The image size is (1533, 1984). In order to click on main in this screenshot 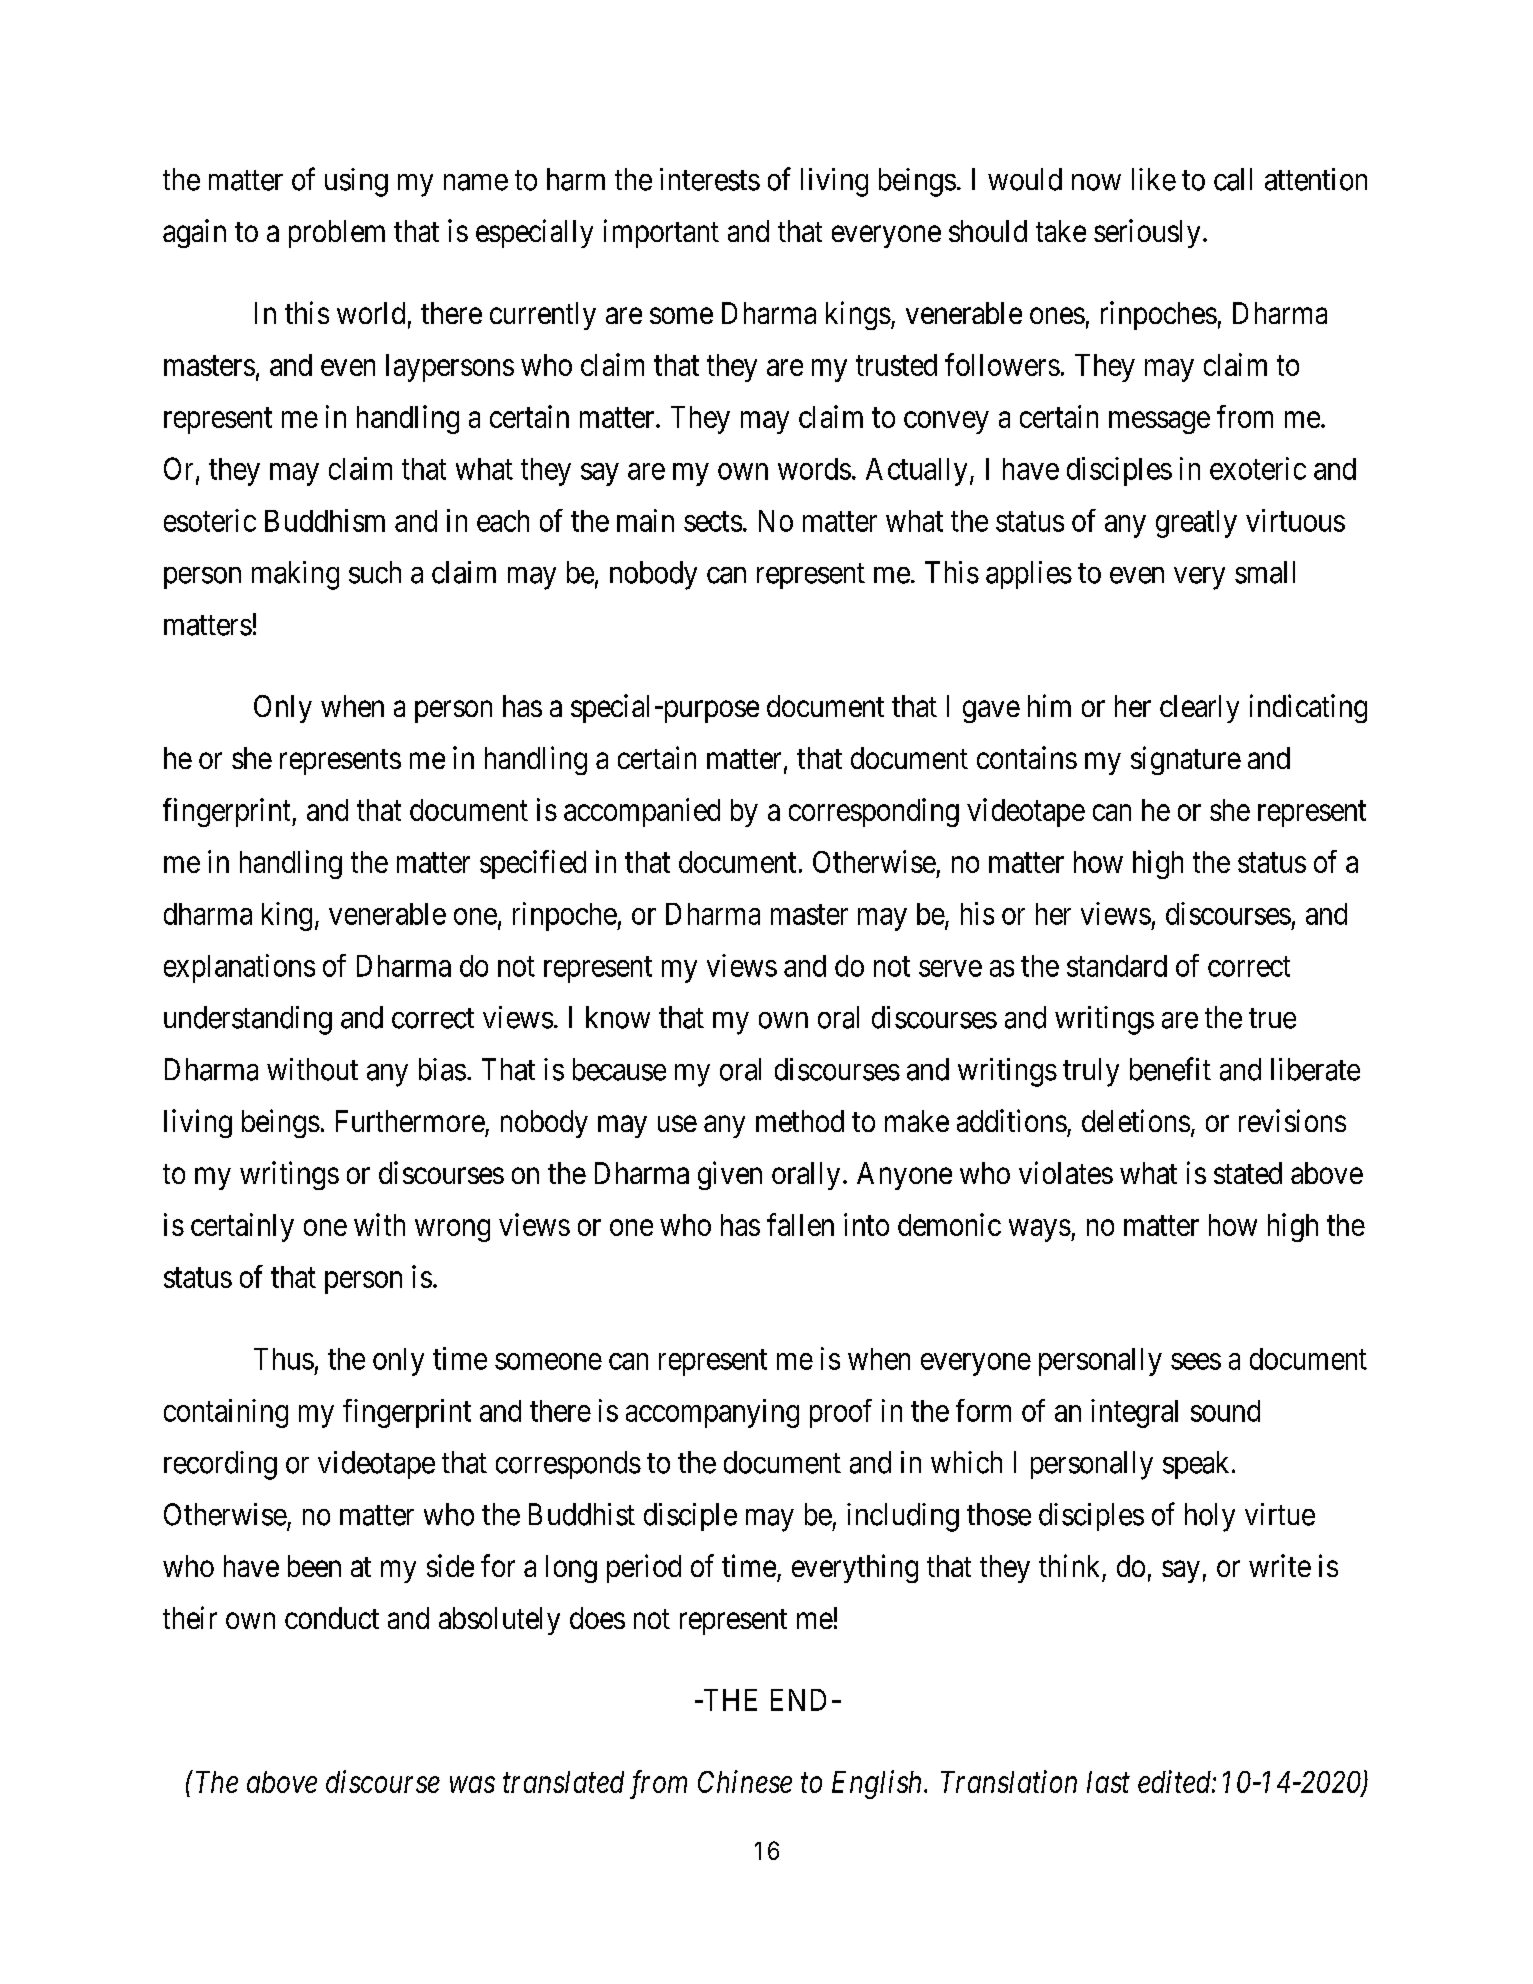, I will do `click(645, 520)`.
